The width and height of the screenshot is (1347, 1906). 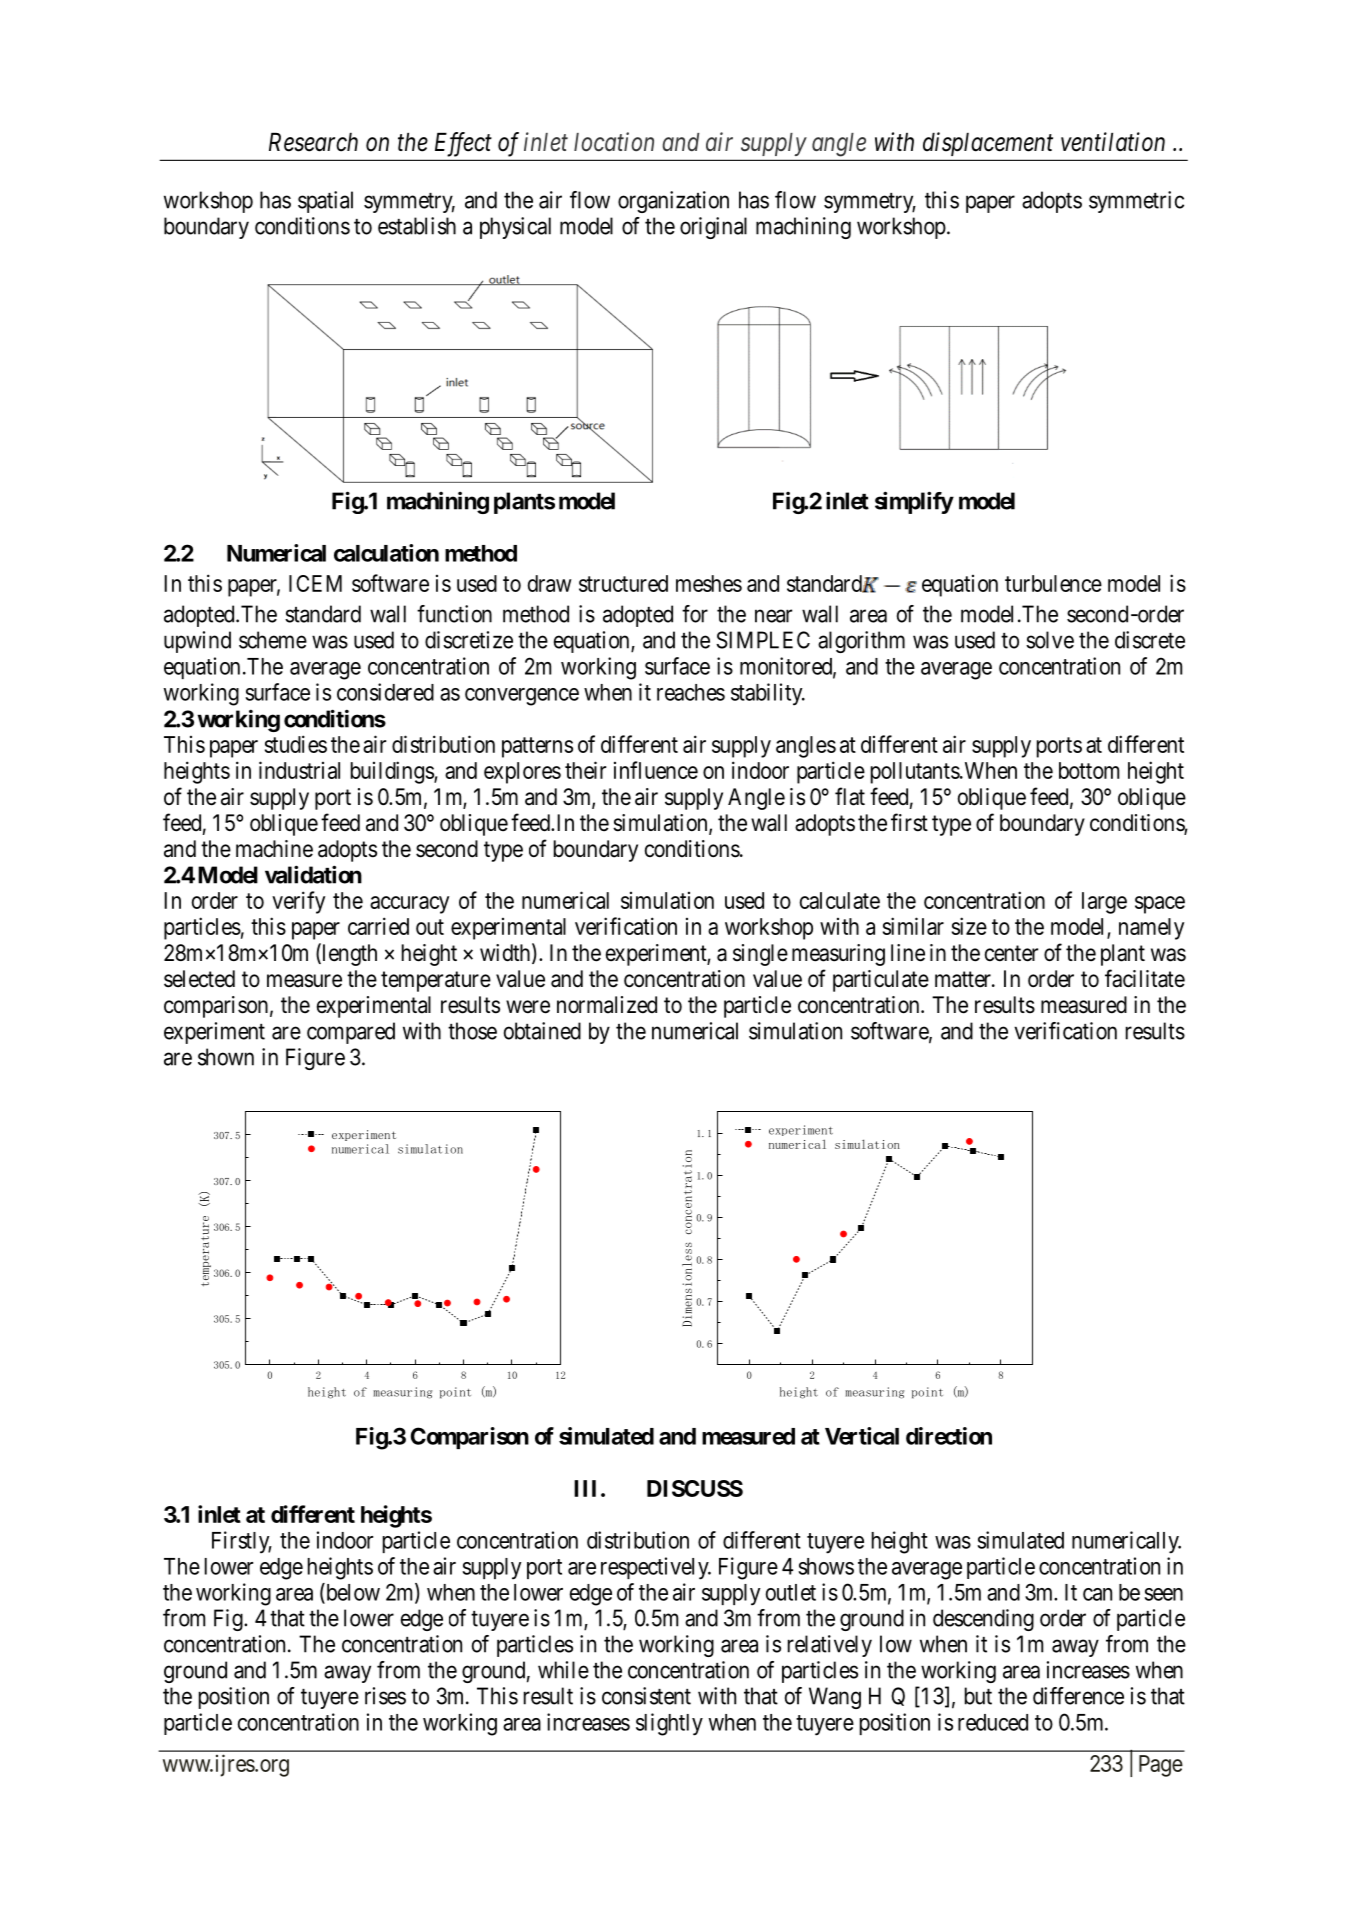 What do you see at coordinates (623, 583) in the screenshot?
I see `structured` at bounding box center [623, 583].
